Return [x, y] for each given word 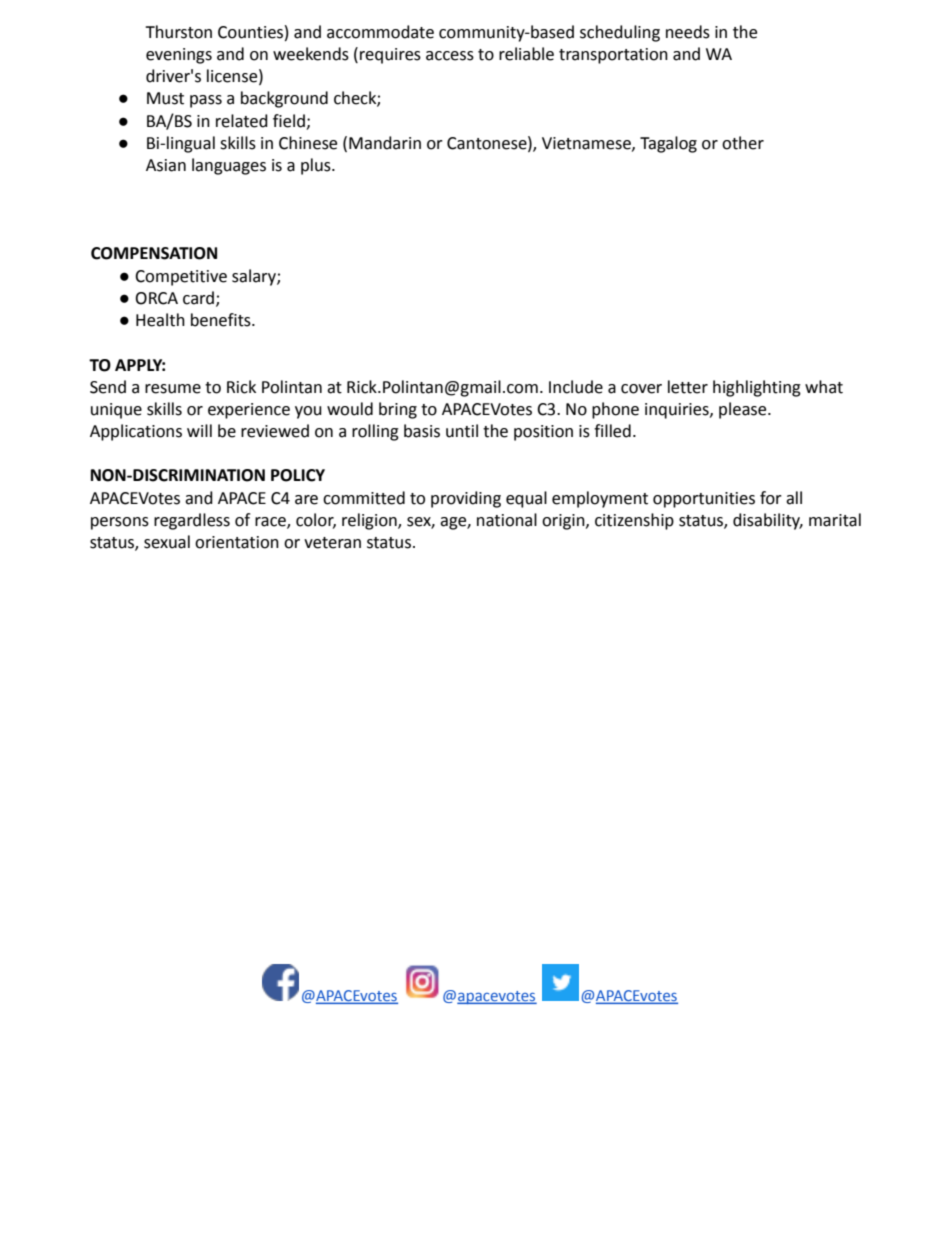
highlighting [757, 388]
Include [576, 387]
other [743, 143]
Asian [166, 165]
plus [317, 166]
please [744, 410]
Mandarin [385, 143]
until [462, 431]
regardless [192, 521]
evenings [179, 56]
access [450, 56]
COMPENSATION [154, 253]
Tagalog [668, 144]
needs [688, 32]
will [199, 430]
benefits [222, 320]
